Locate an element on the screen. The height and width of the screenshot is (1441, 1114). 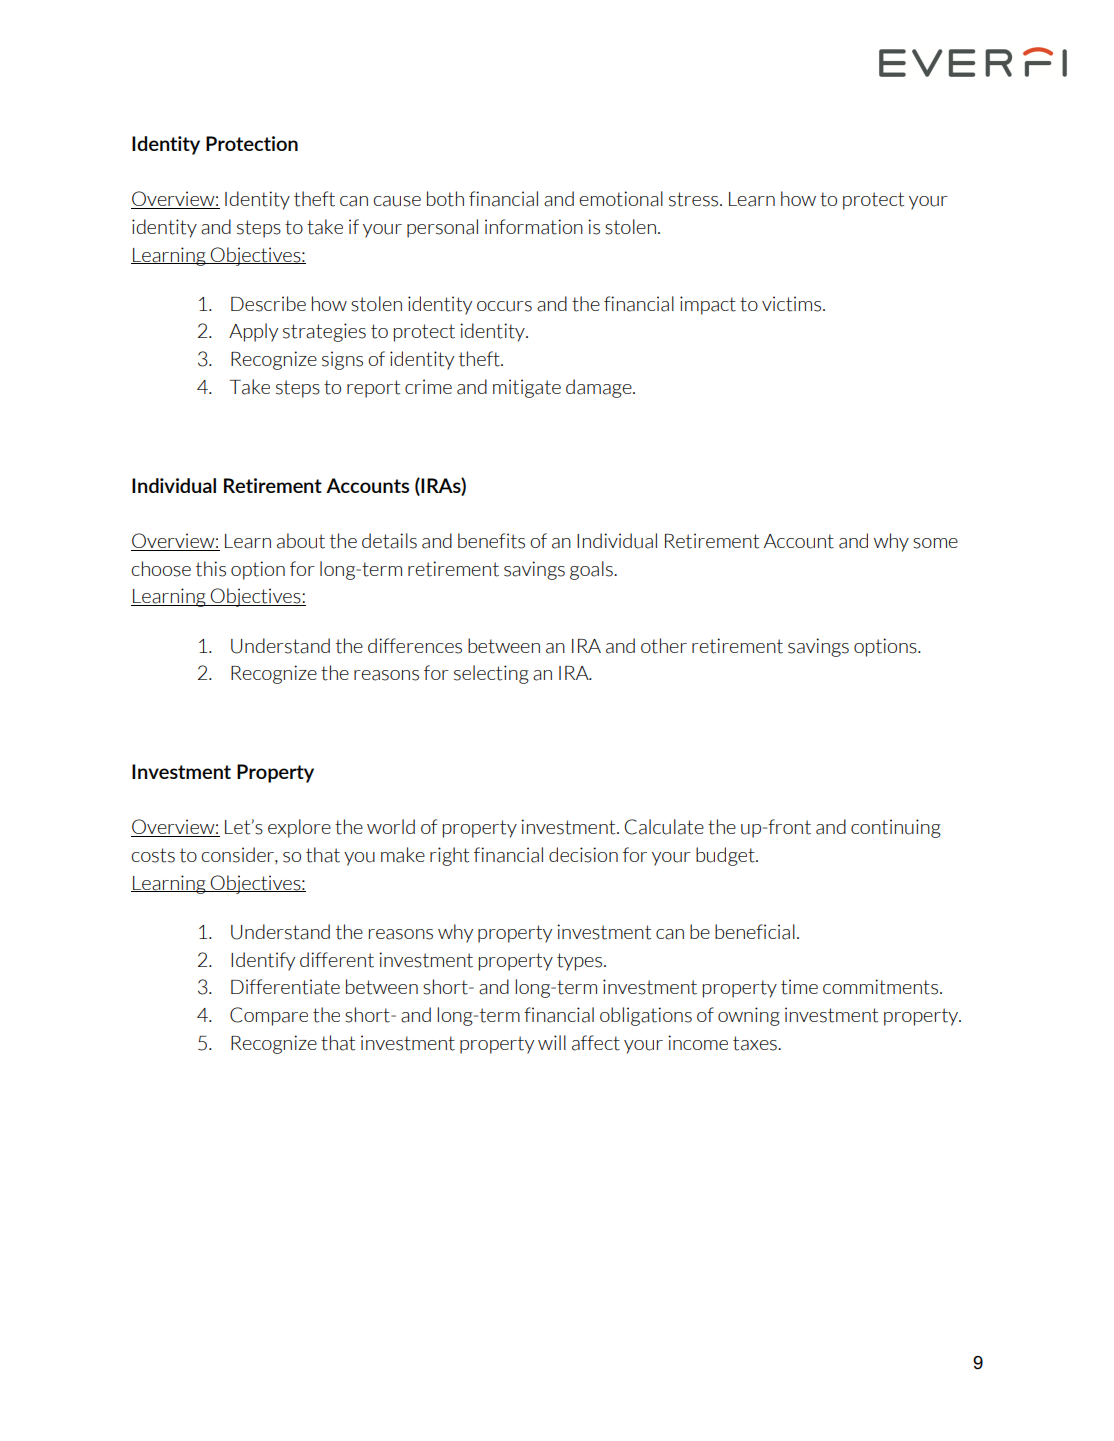
information is located at coordinates (534, 227).
